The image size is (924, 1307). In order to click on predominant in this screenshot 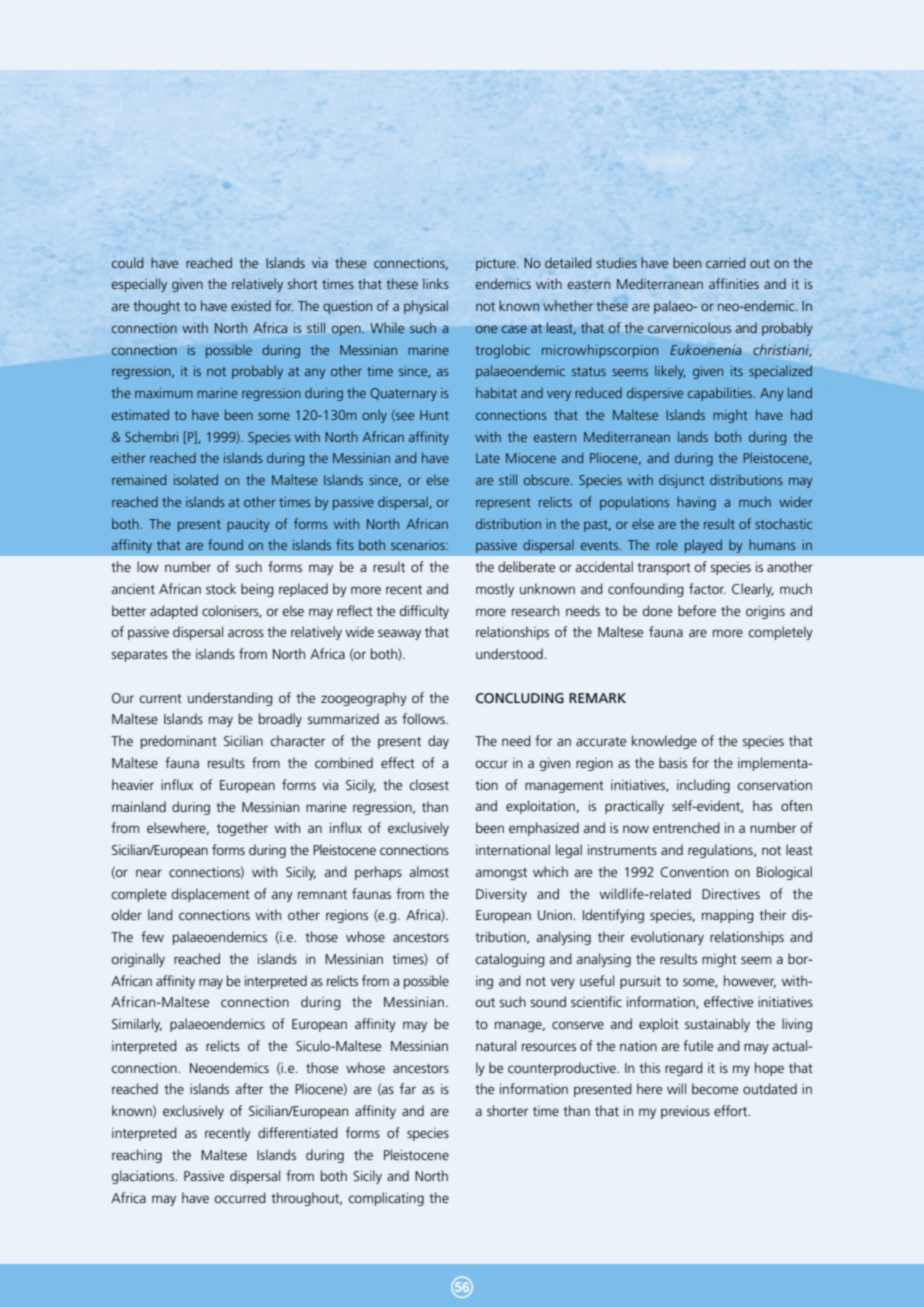, I will do `click(179, 742)`.
